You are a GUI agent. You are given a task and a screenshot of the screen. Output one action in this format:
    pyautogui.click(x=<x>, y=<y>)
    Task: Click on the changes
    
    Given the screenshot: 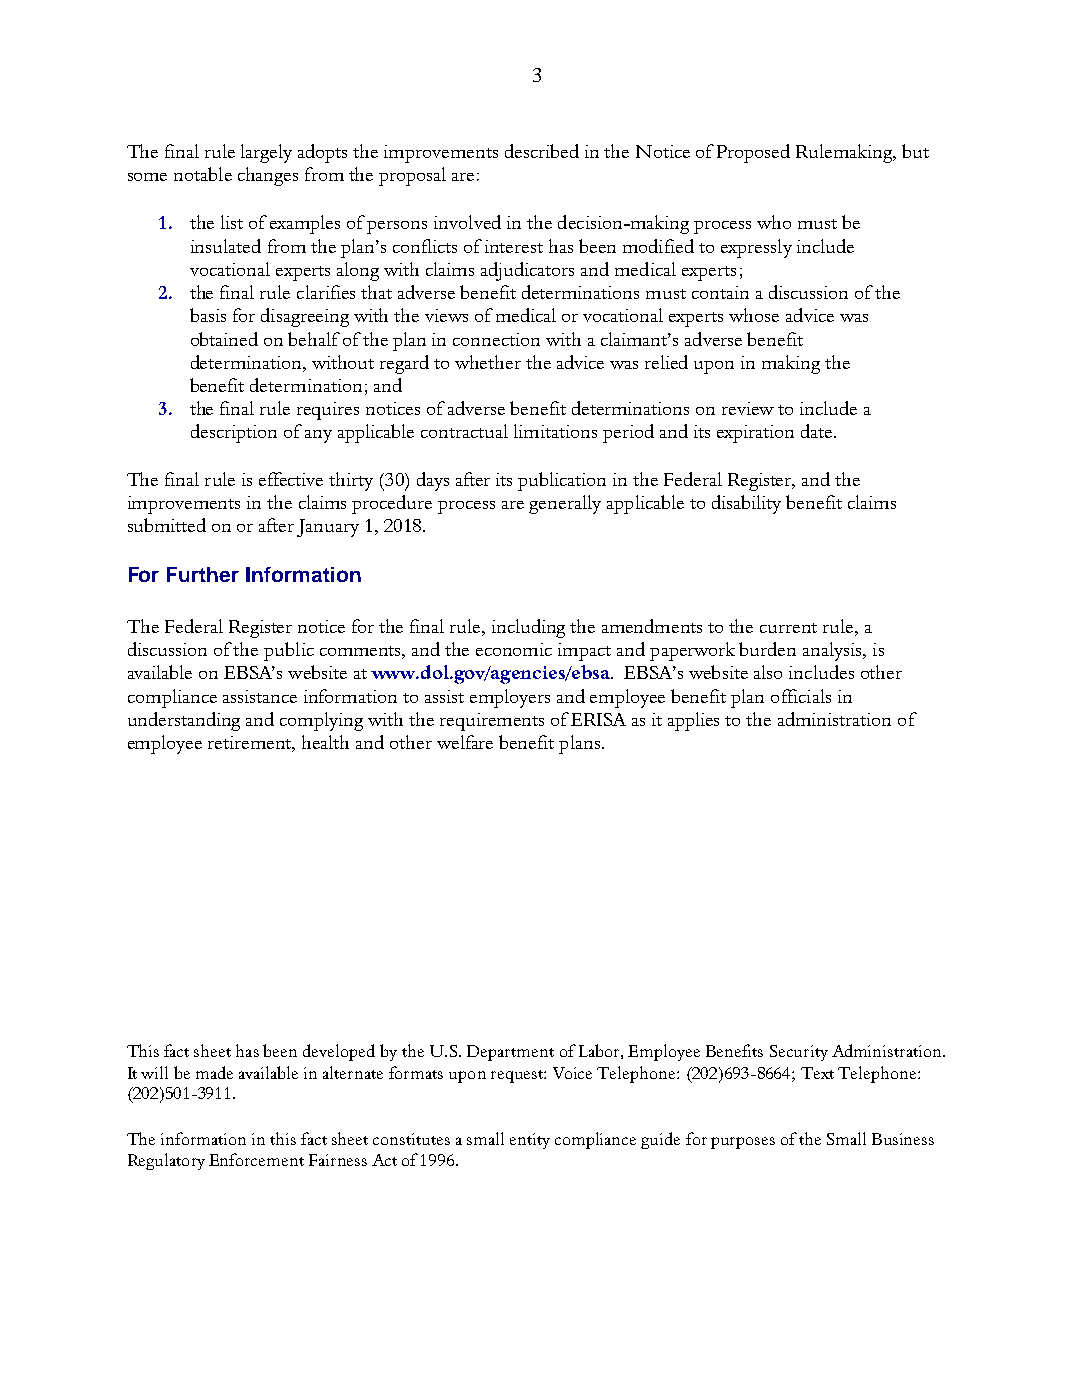 What is the action you would take?
    pyautogui.click(x=268, y=176)
